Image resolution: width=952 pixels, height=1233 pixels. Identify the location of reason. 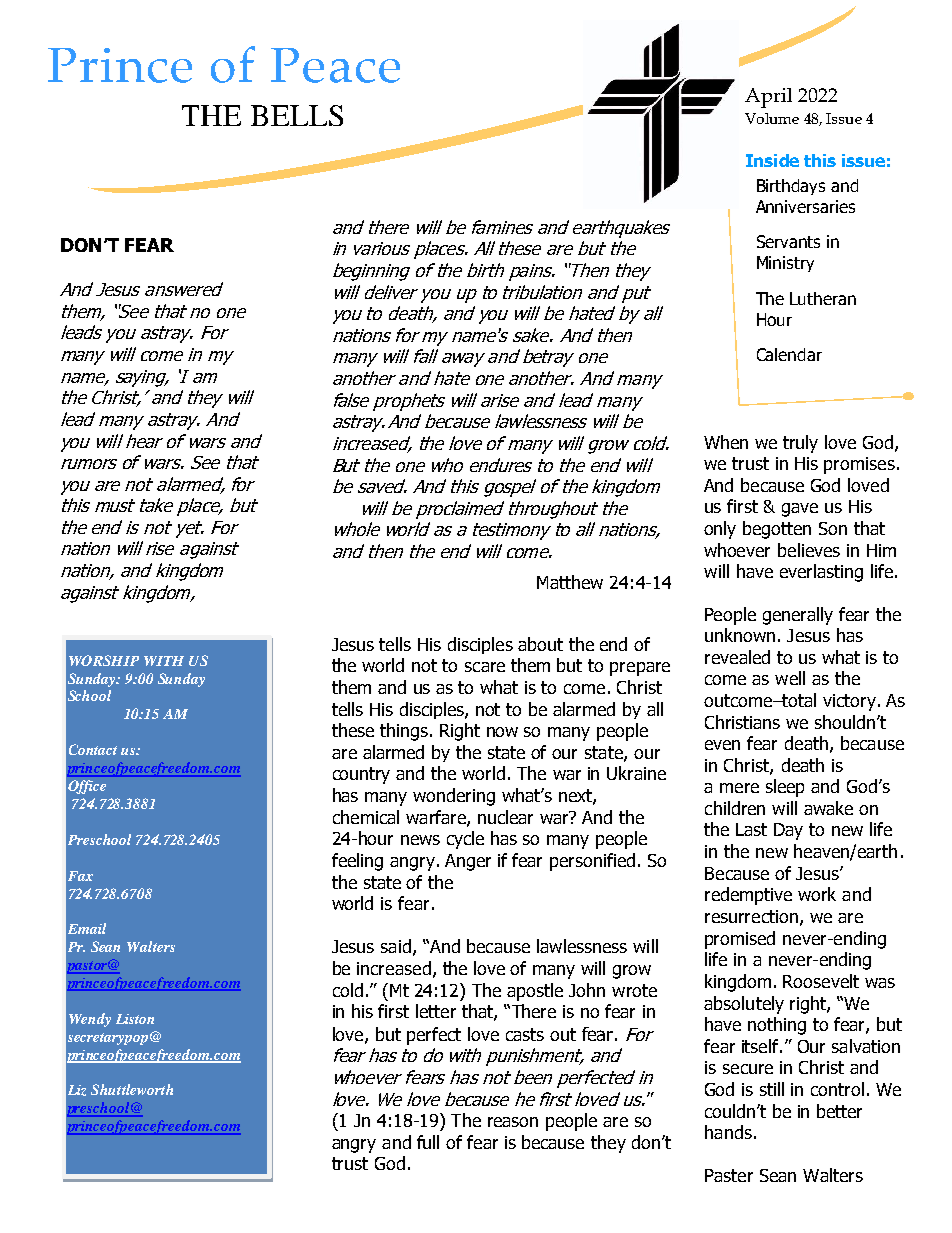
(513, 1122).
